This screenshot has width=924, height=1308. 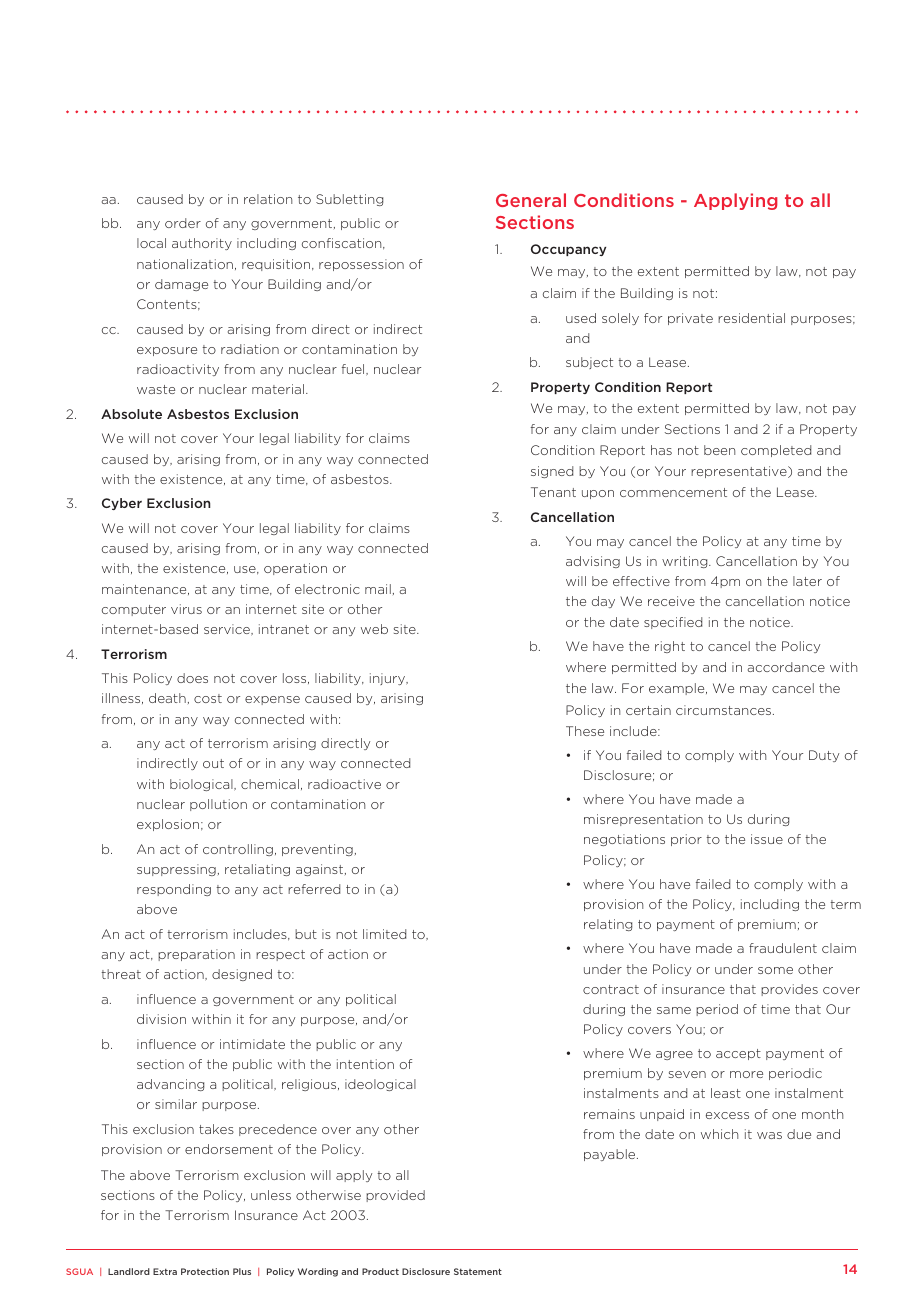 I want to click on circumstances, so click(x=725, y=710).
